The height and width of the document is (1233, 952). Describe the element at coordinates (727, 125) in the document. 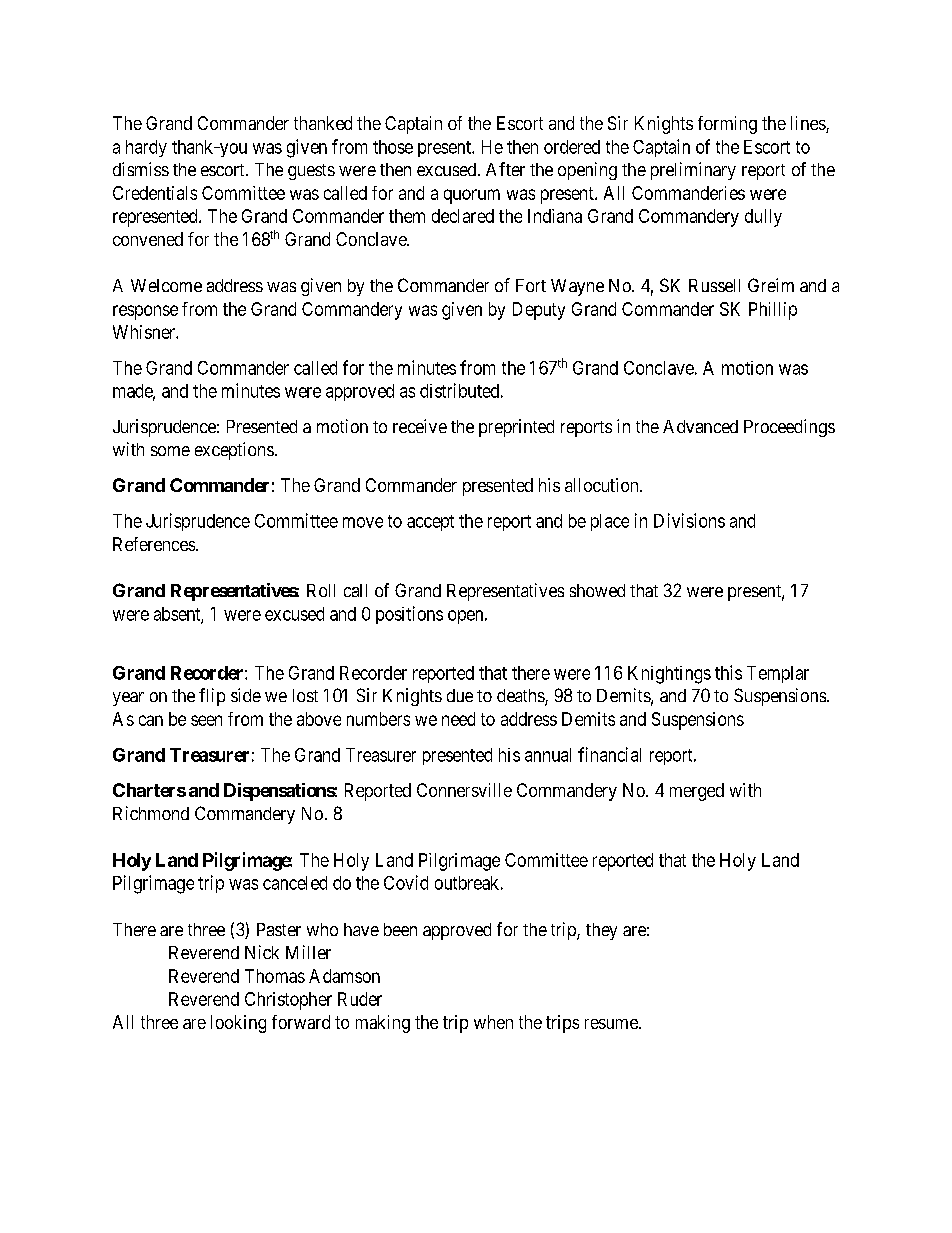

I see `forming` at that location.
